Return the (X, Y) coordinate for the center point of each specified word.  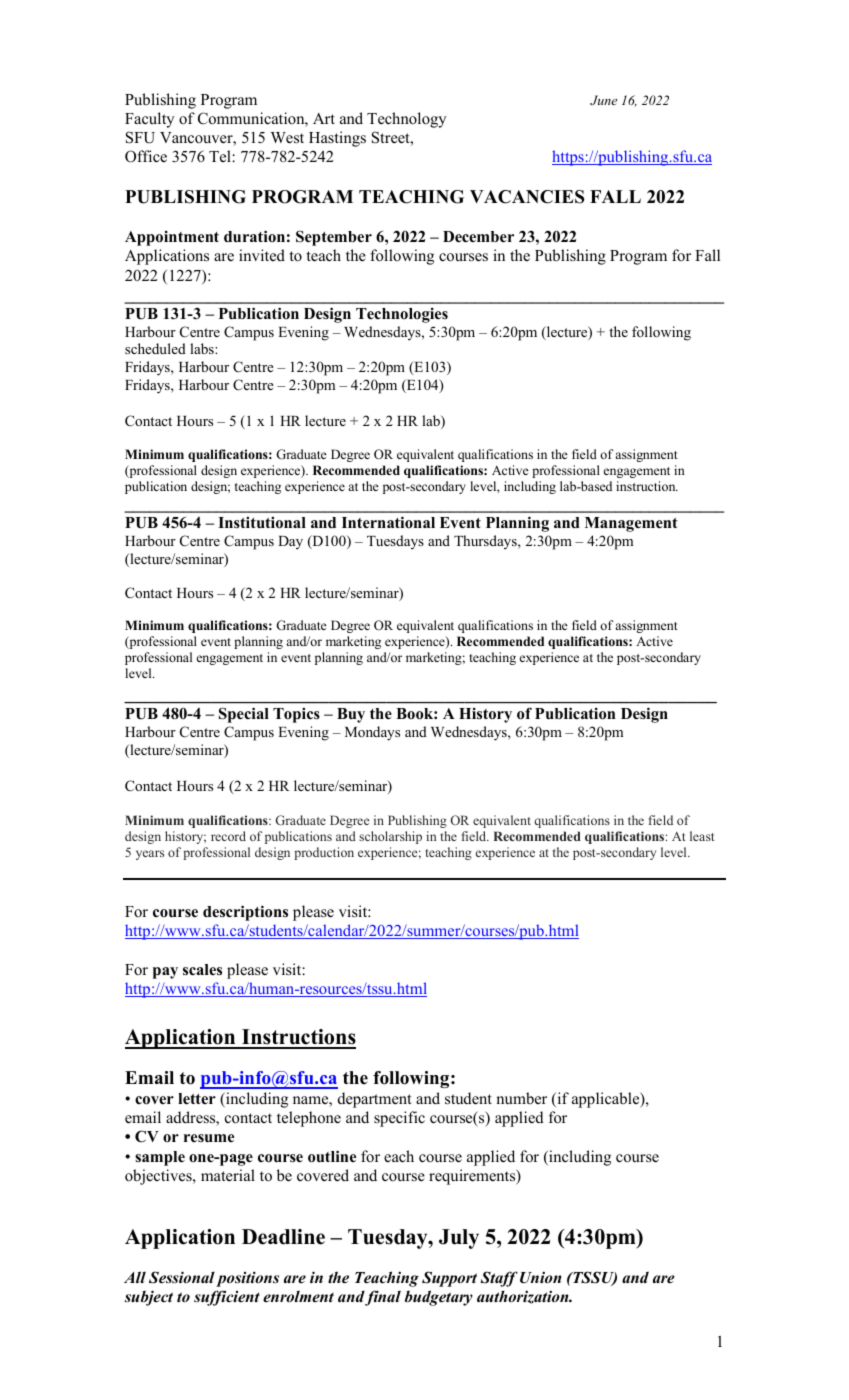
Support (449, 1279)
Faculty (149, 120)
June (603, 100)
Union (541, 1277)
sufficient (227, 1298)
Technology (406, 120)
